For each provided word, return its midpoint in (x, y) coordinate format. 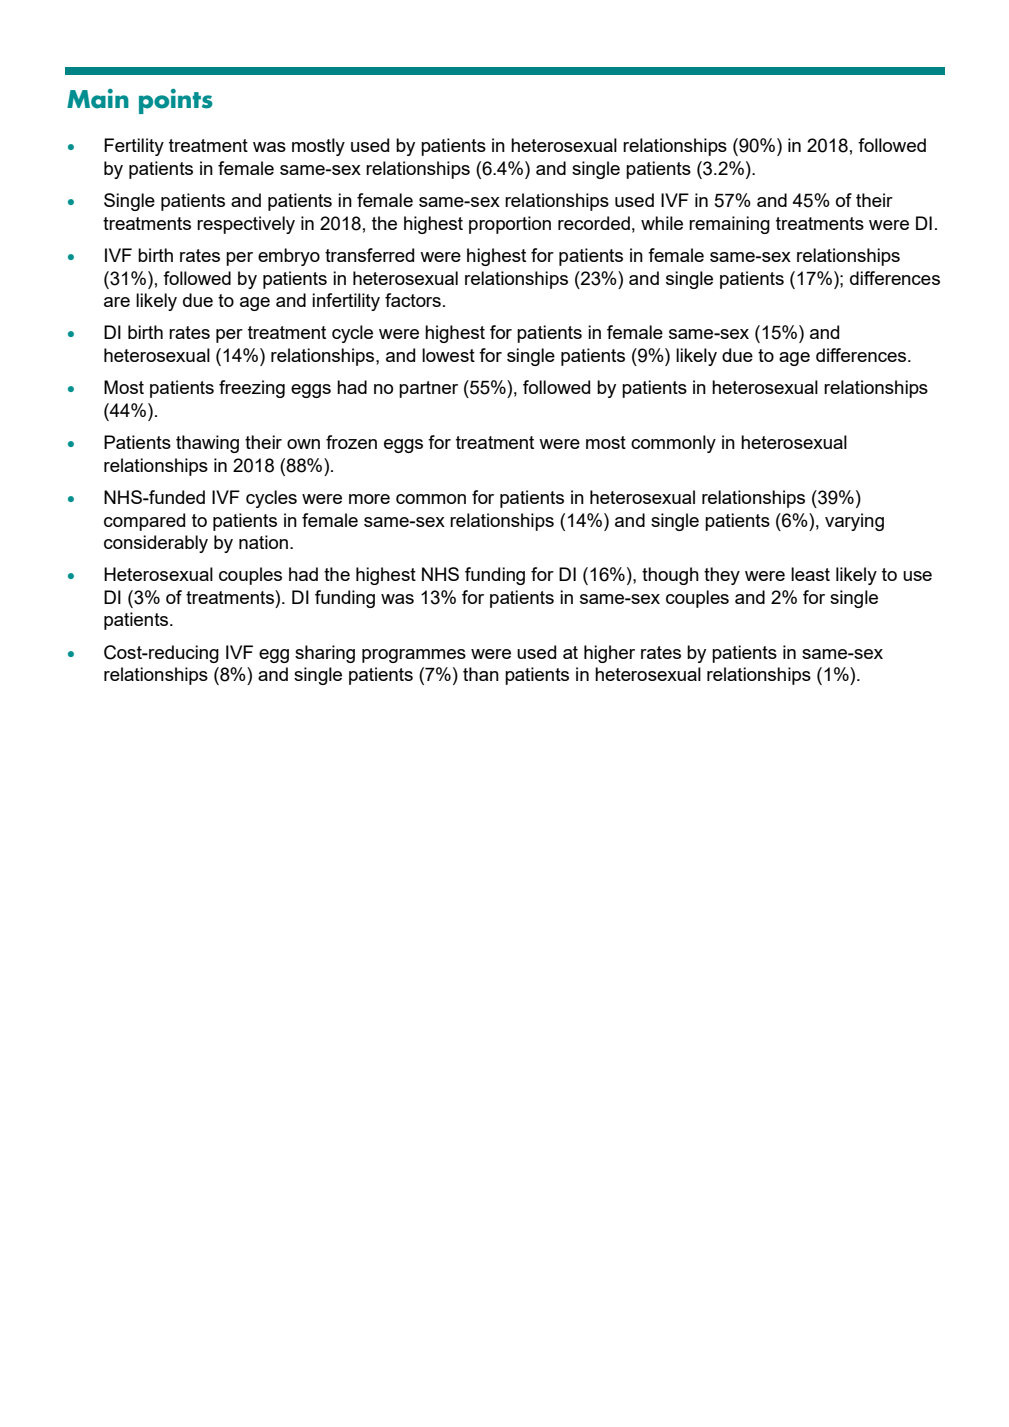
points (176, 101)
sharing (325, 654)
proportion (510, 225)
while (662, 223)
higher (609, 654)
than (481, 674)
